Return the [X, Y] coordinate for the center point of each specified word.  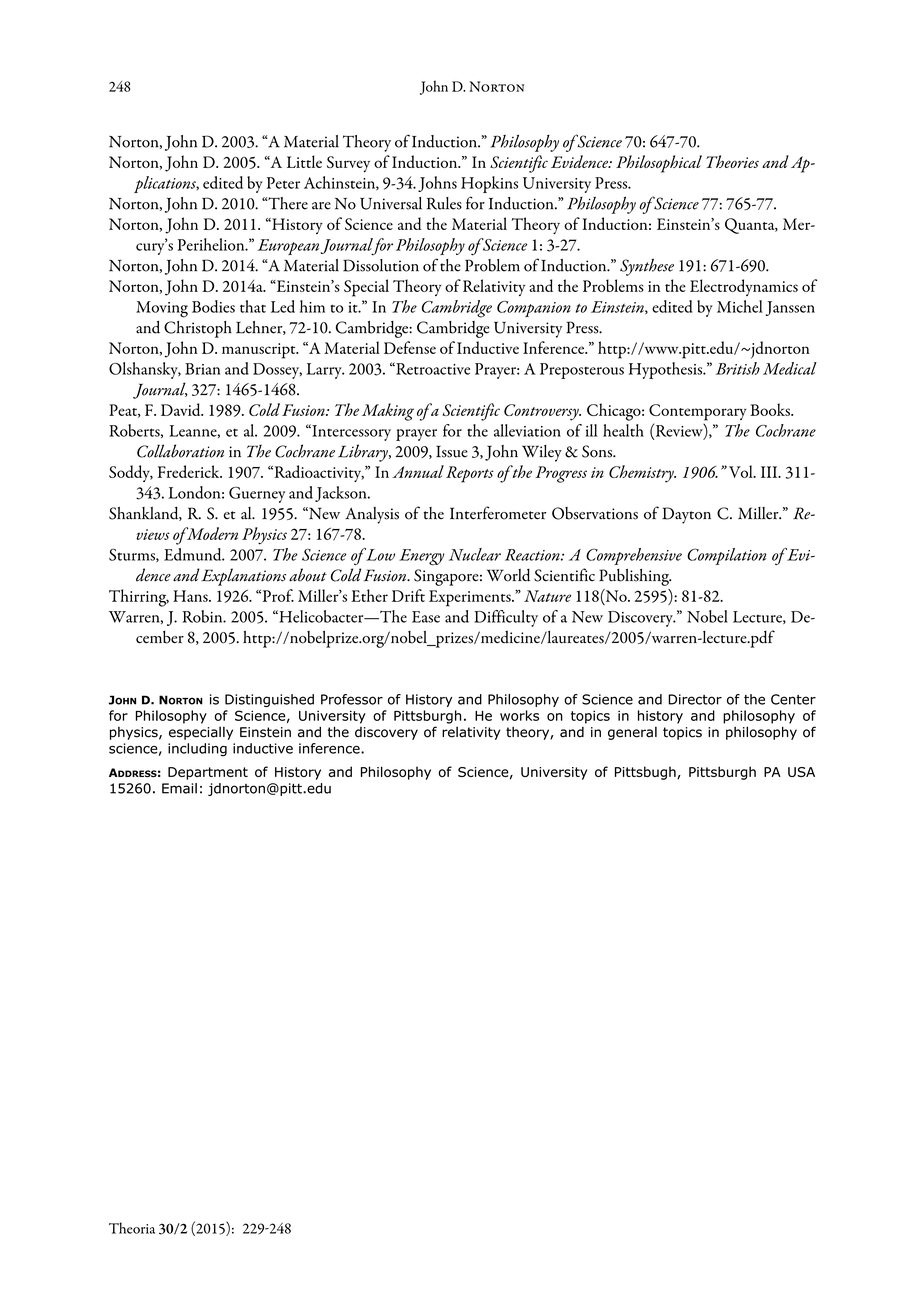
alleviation [527, 430]
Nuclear [475, 554]
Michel [740, 306]
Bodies [213, 306]
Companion [534, 309]
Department [208, 773]
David [182, 409]
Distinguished [269, 700]
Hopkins [489, 184]
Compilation [727, 556]
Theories [732, 161]
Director [695, 699]
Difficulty [506, 618]
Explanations [243, 577]
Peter [283, 183]
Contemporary [698, 412]
